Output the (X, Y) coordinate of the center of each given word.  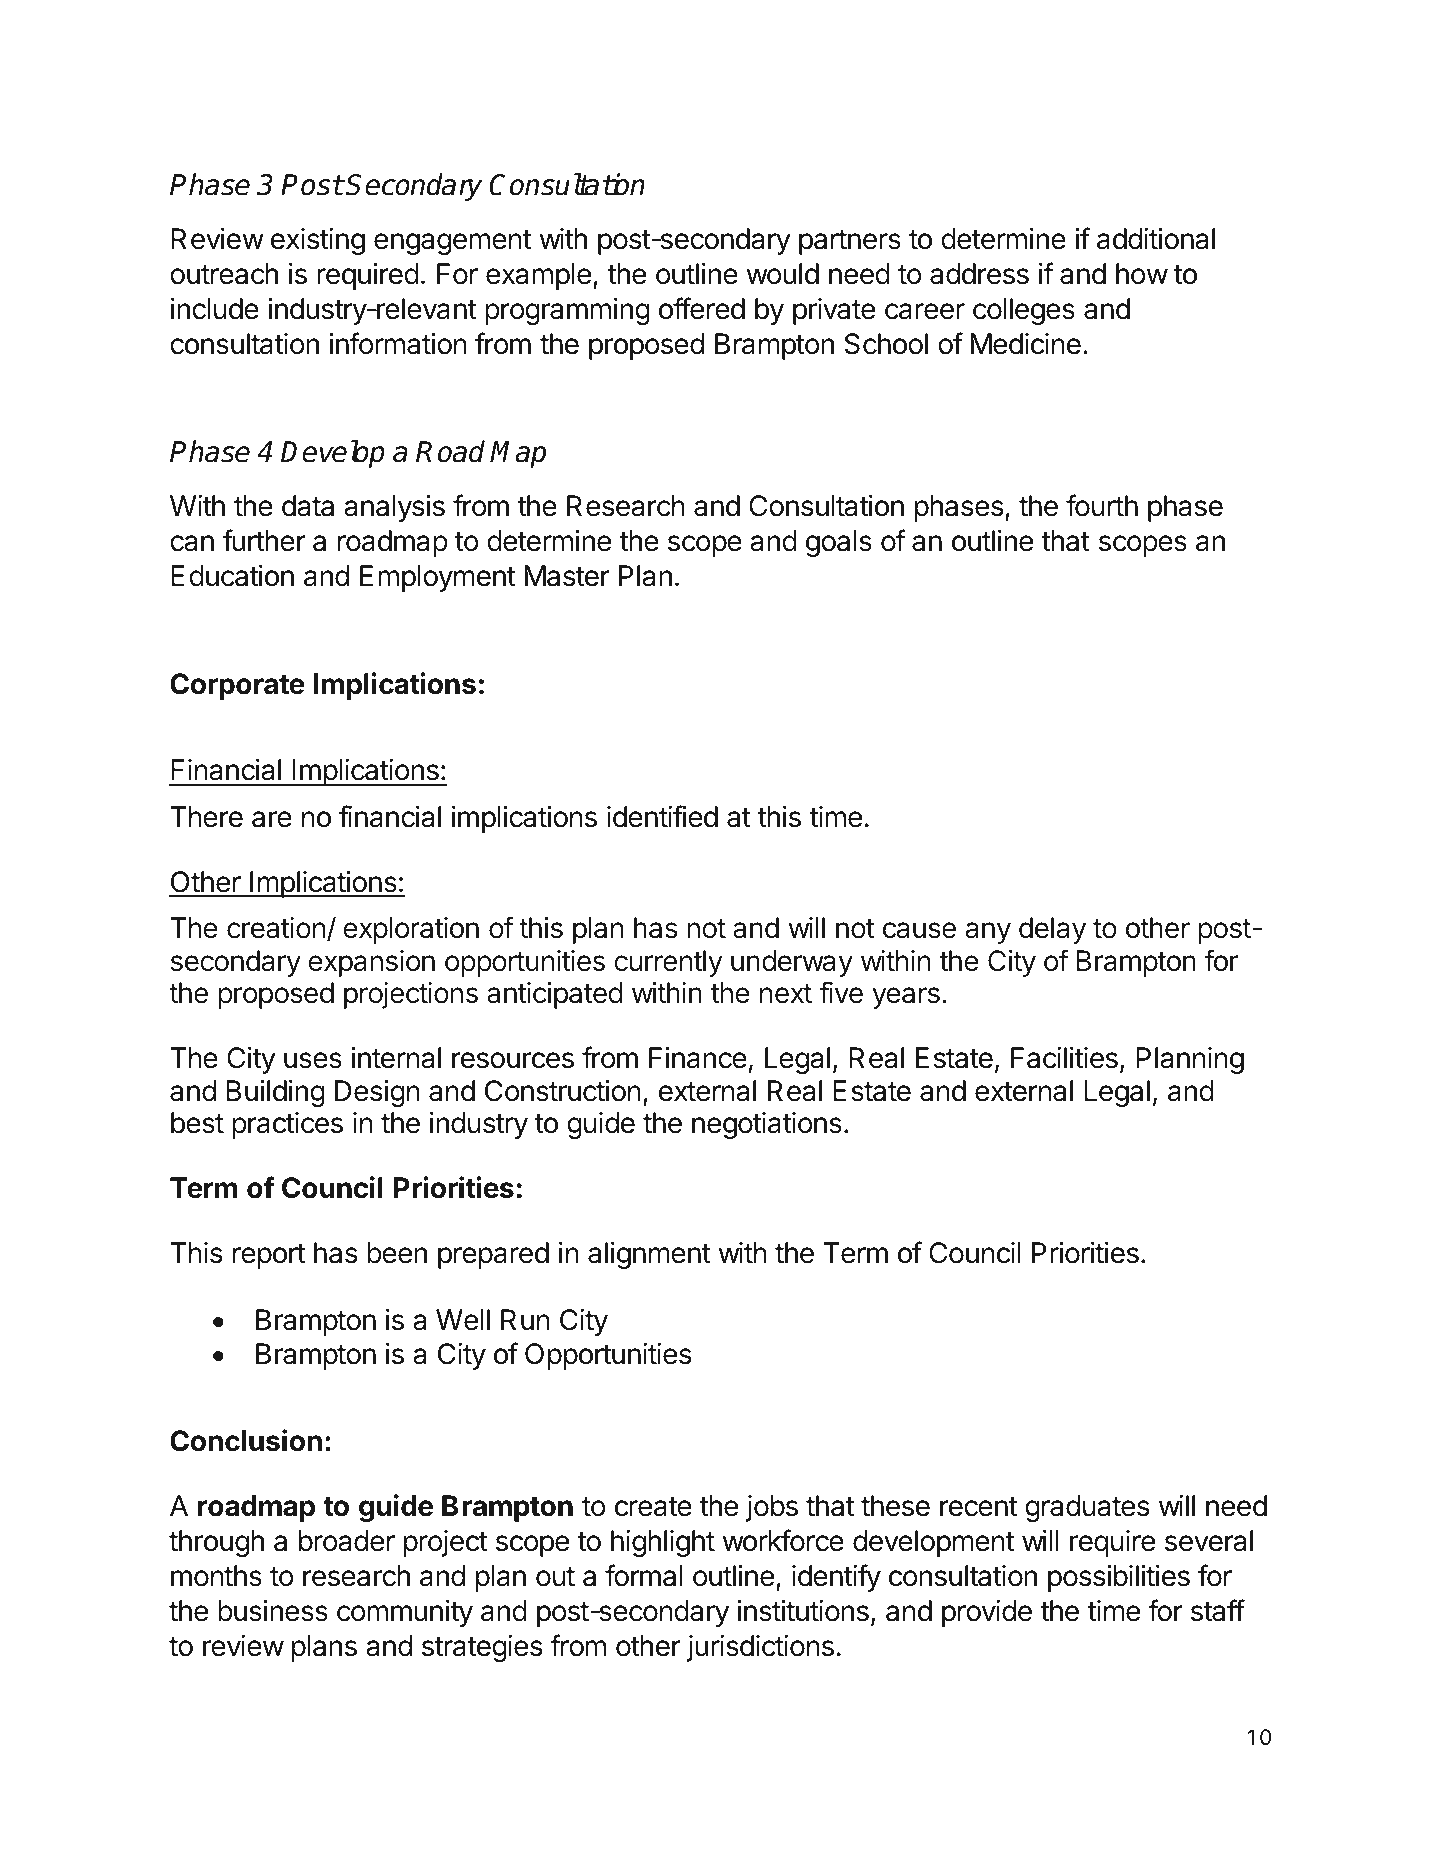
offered (702, 308)
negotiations (767, 1125)
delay (1052, 930)
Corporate (237, 686)
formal (644, 1575)
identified (662, 816)
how (1142, 274)
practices (287, 1125)
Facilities (1064, 1058)
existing (318, 241)
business (273, 1611)
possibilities (1119, 1578)
